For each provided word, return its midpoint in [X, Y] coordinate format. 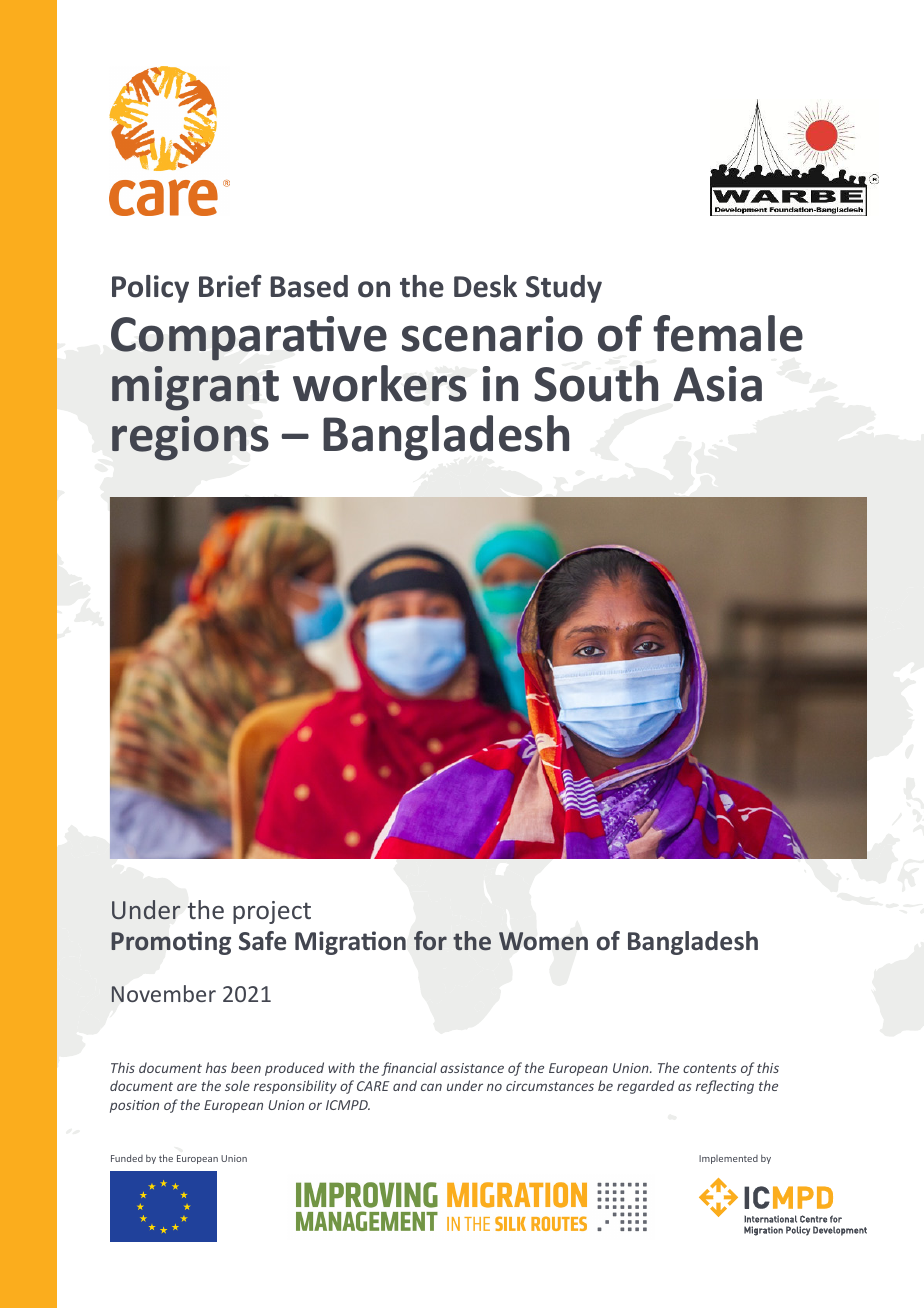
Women [543, 941]
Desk [485, 286]
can [431, 1087]
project [272, 912]
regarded [646, 1087]
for [430, 941]
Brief [230, 286]
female [728, 333]
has [216, 1067]
